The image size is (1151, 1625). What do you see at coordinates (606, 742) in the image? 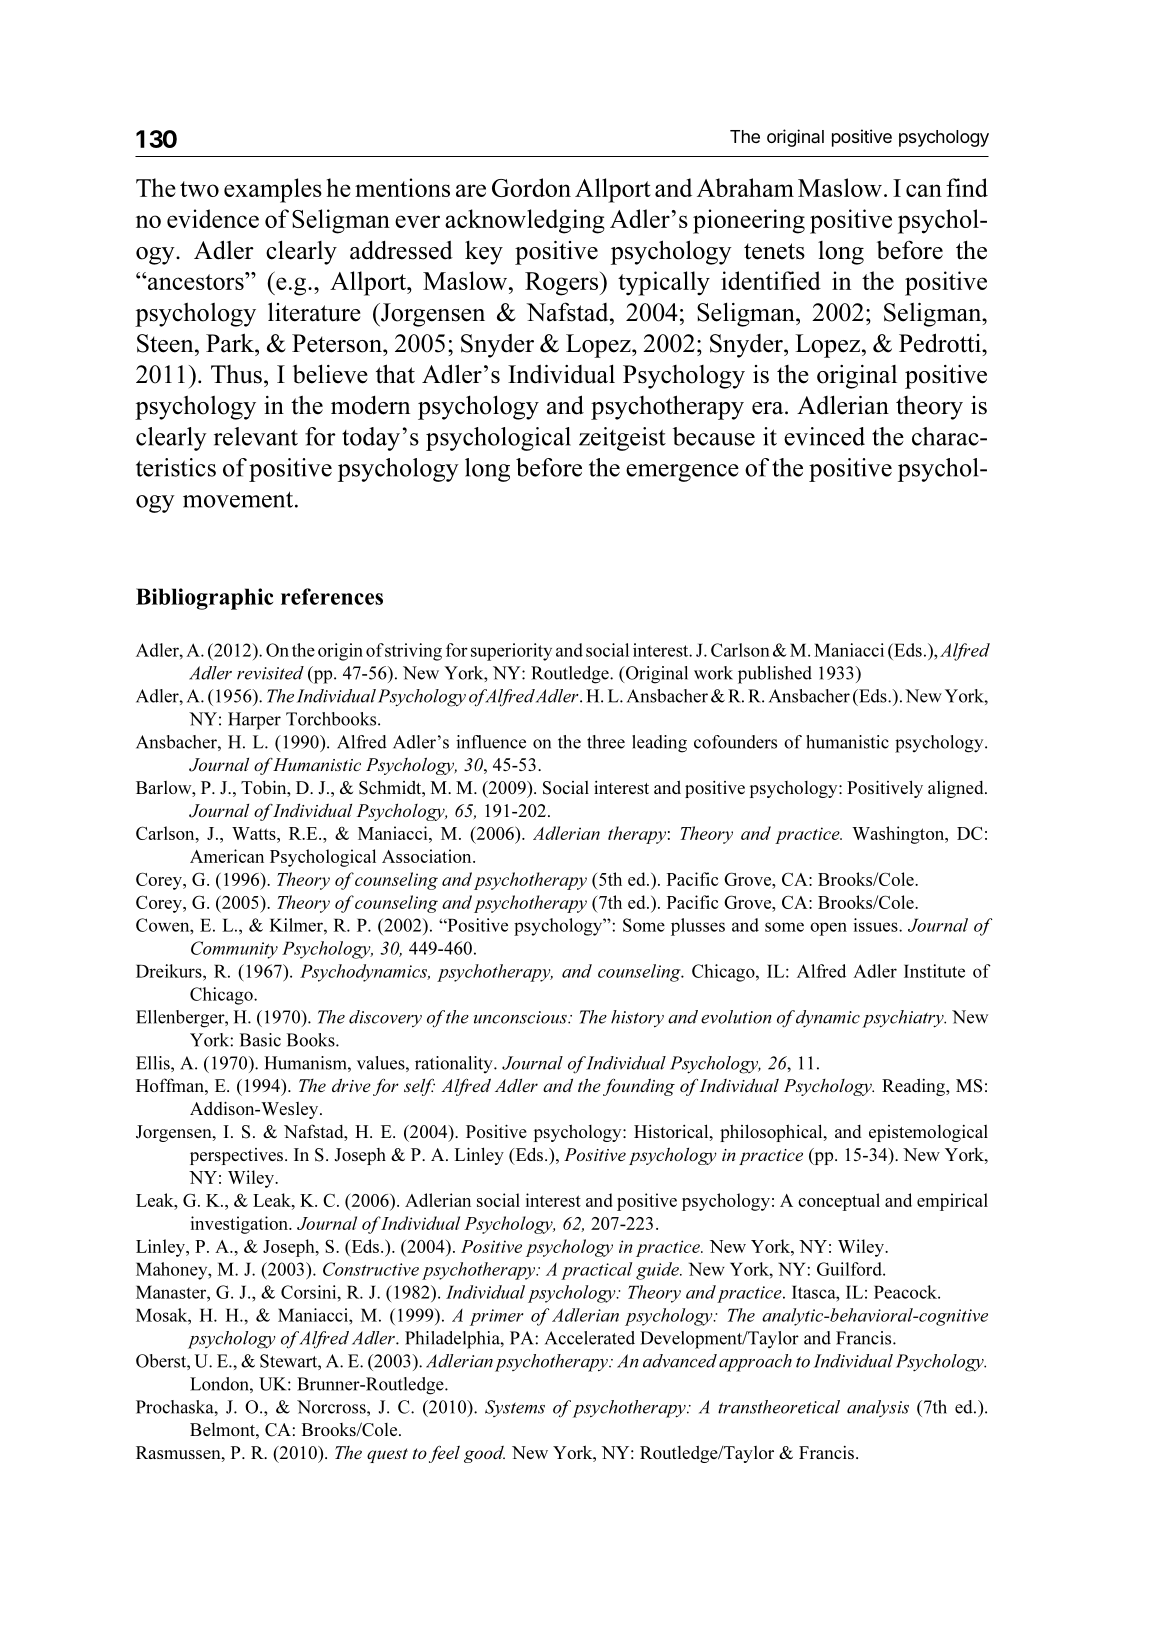
I see `three` at bounding box center [606, 742].
